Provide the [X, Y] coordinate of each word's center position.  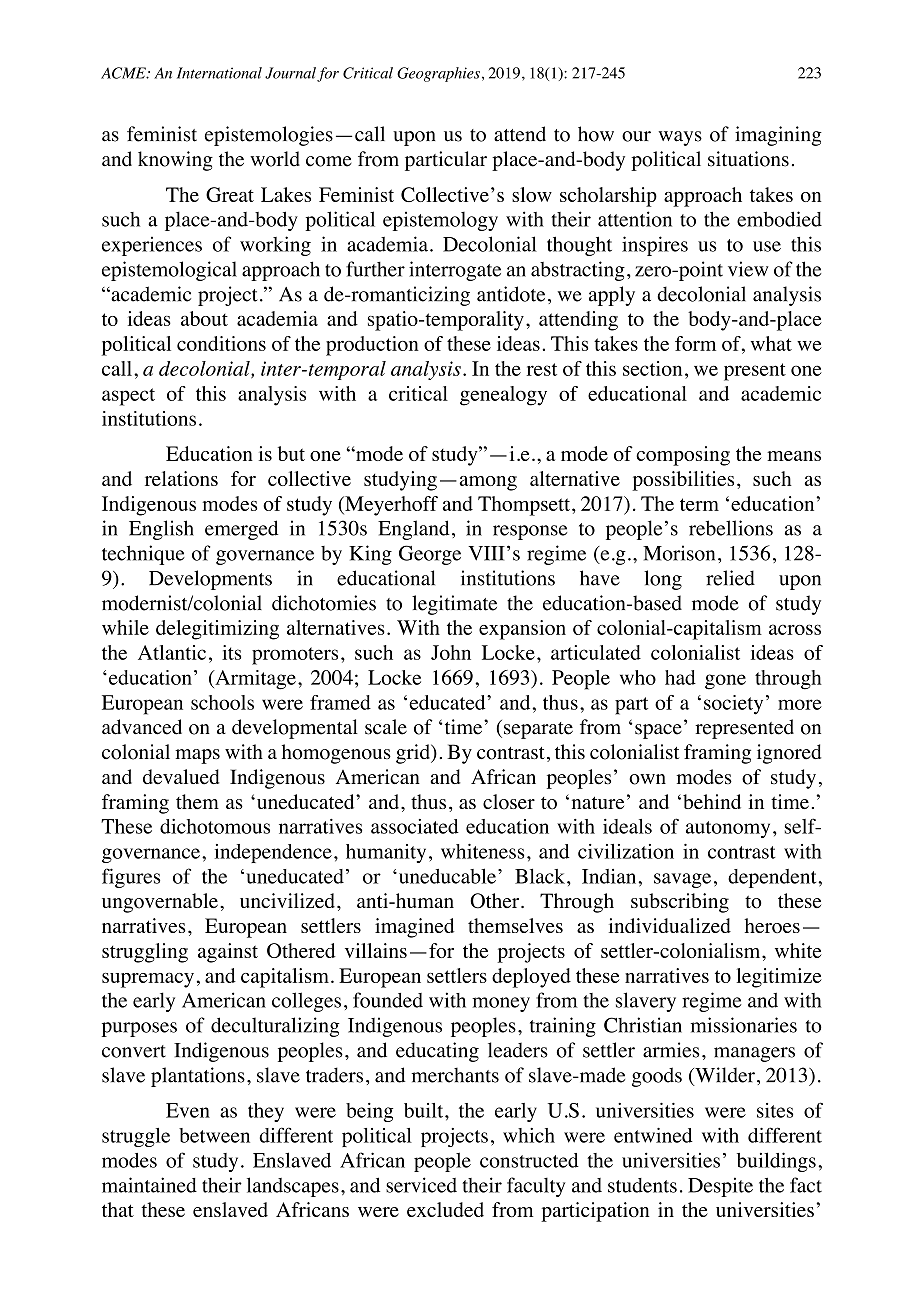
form [695, 343]
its [231, 652]
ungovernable [160, 903]
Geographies [438, 74]
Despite [720, 1187]
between [214, 1135]
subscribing [680, 903]
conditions [221, 343]
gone [725, 682]
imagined [414, 928]
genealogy [503, 396]
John [451, 652]
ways [680, 138]
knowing [175, 161]
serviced [421, 1185]
